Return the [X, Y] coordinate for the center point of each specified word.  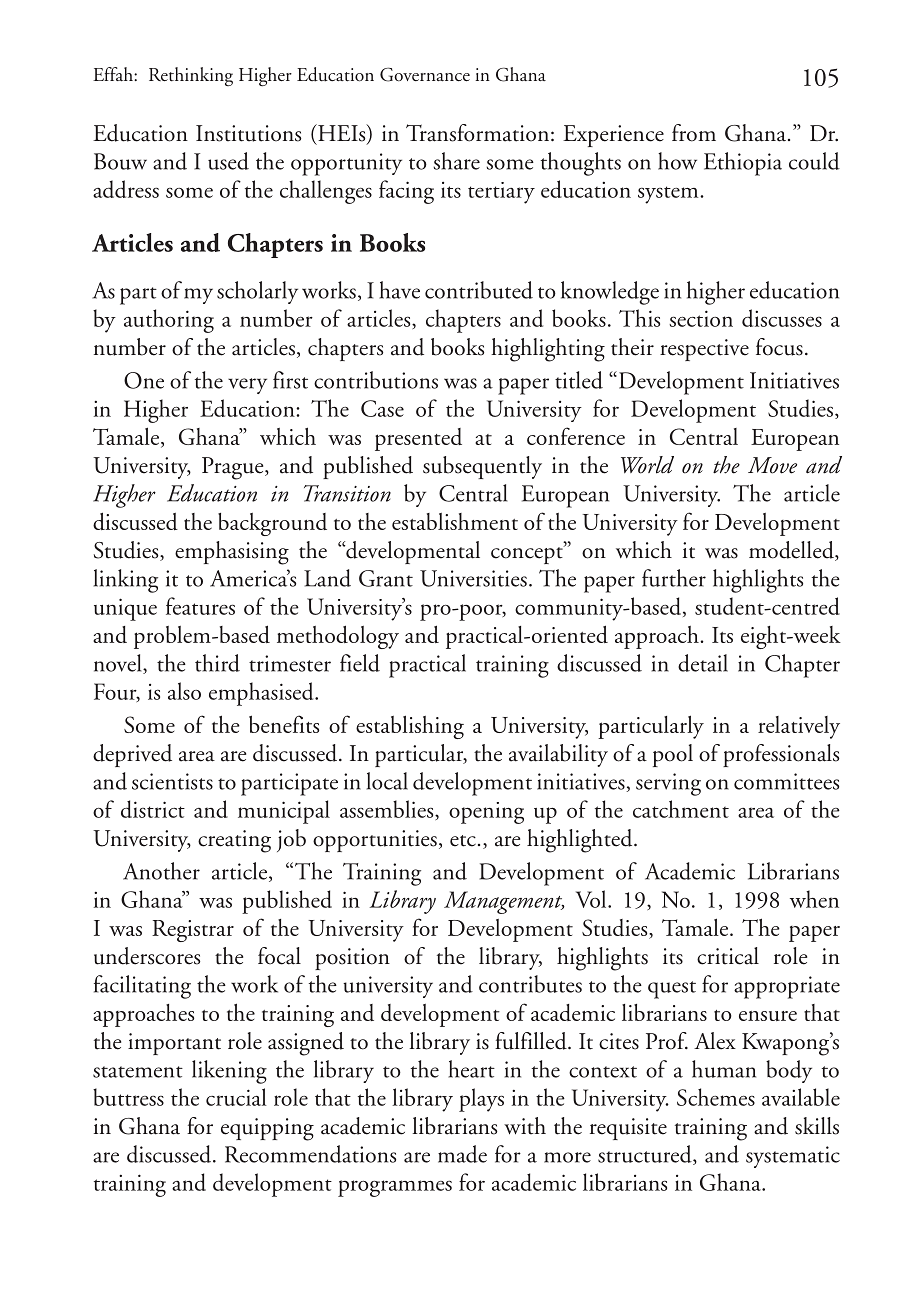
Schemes [716, 1097]
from [694, 133]
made [462, 1154]
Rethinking [191, 76]
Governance [425, 74]
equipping [267, 1129]
